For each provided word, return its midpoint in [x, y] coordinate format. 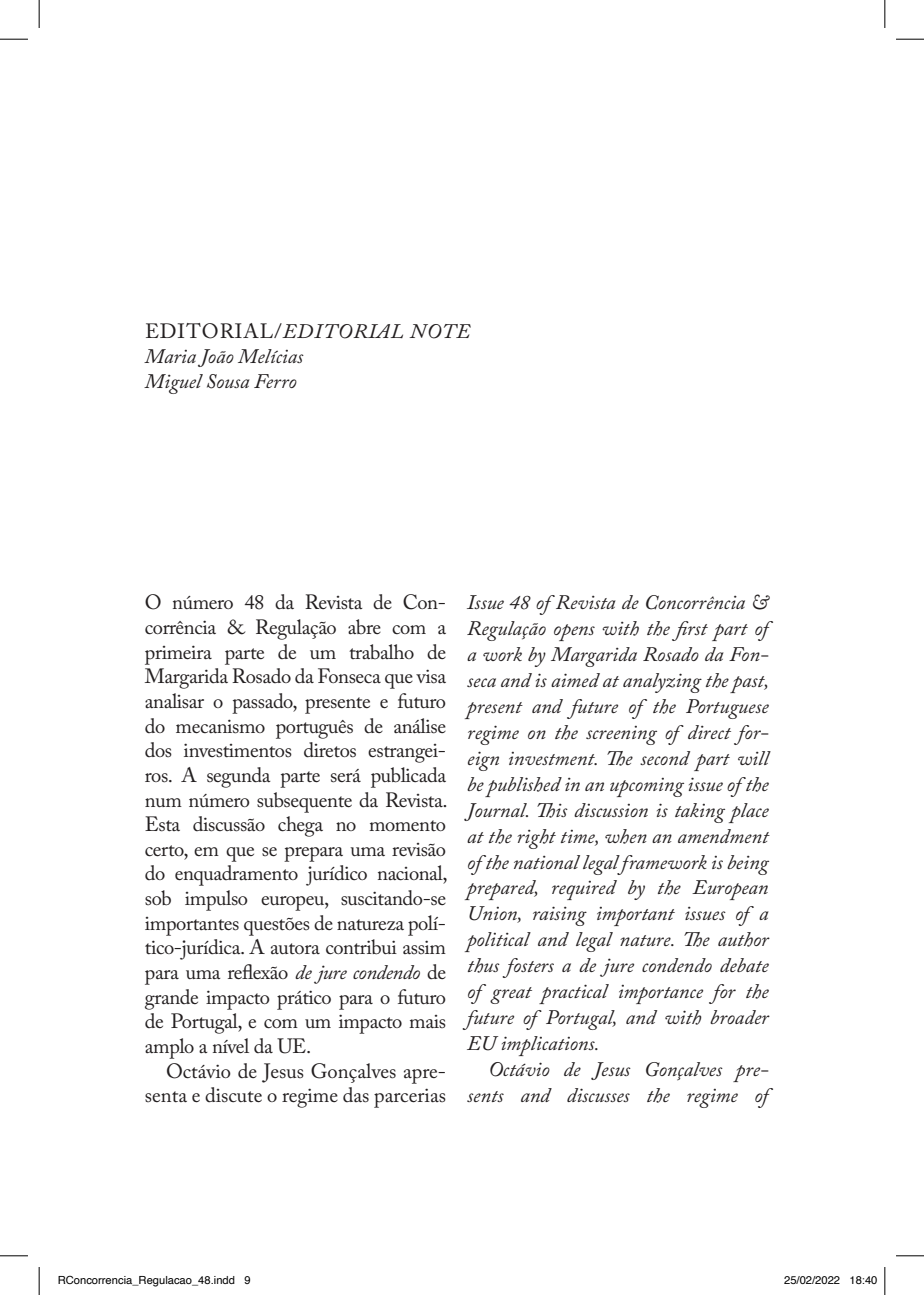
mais [427, 1021]
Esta [162, 824]
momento [407, 826]
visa [431, 676]
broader [740, 1017]
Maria [170, 356]
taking [700, 813]
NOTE [440, 331]
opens [574, 632]
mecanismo [220, 726]
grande [171, 999]
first [690, 631]
